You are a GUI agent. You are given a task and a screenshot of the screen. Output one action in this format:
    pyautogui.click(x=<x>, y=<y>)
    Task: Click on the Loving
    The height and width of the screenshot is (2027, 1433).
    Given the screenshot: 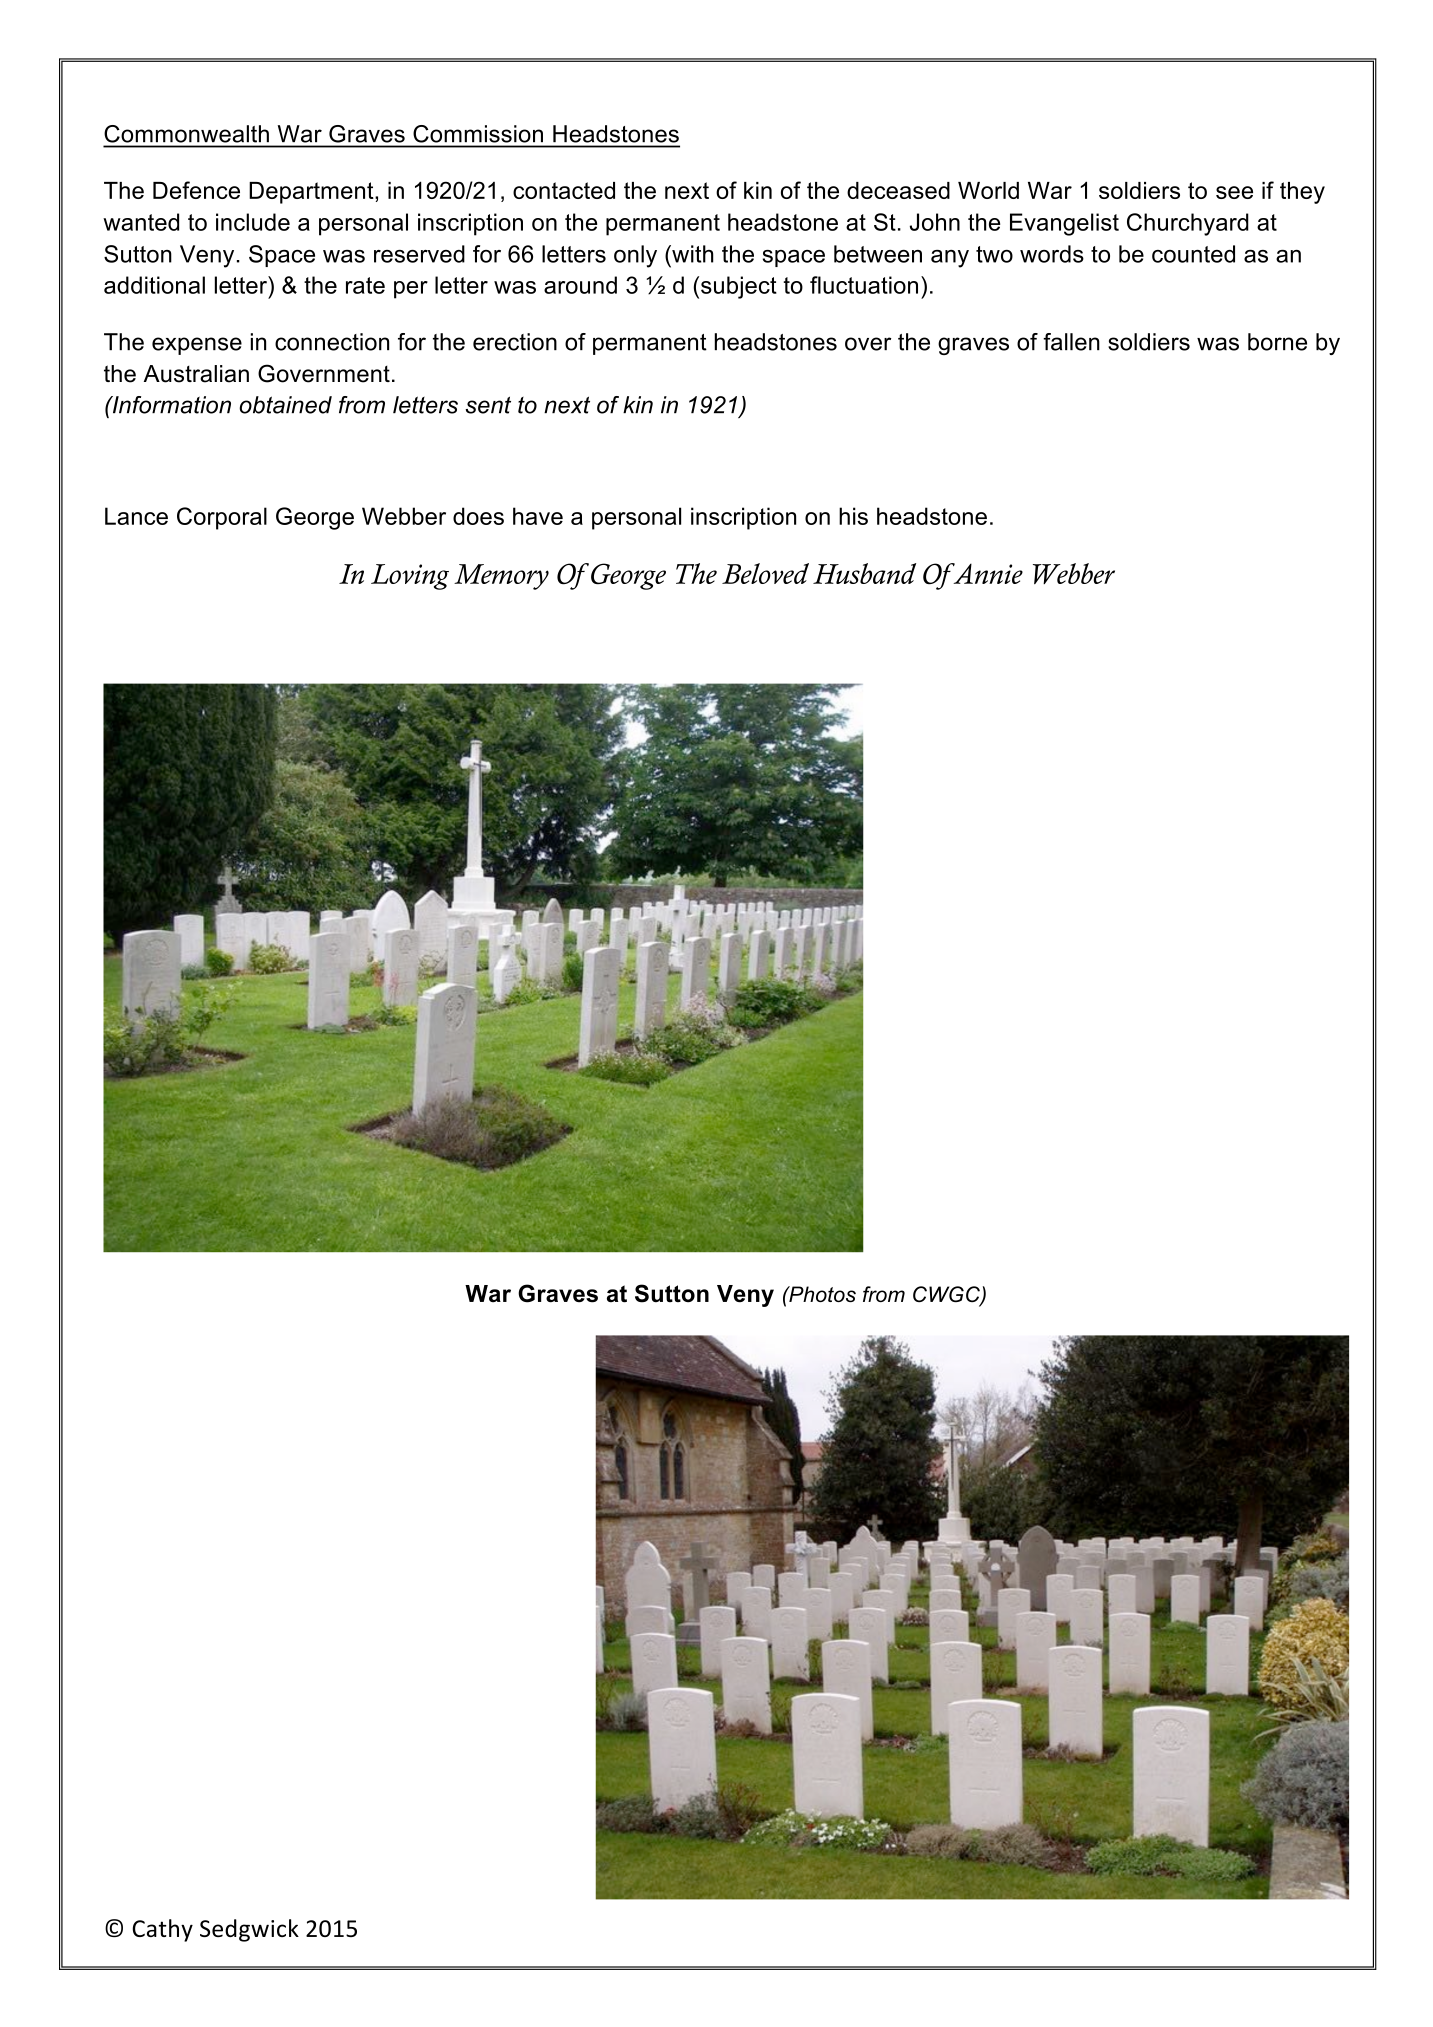 What is the action you would take?
    pyautogui.click(x=410, y=577)
